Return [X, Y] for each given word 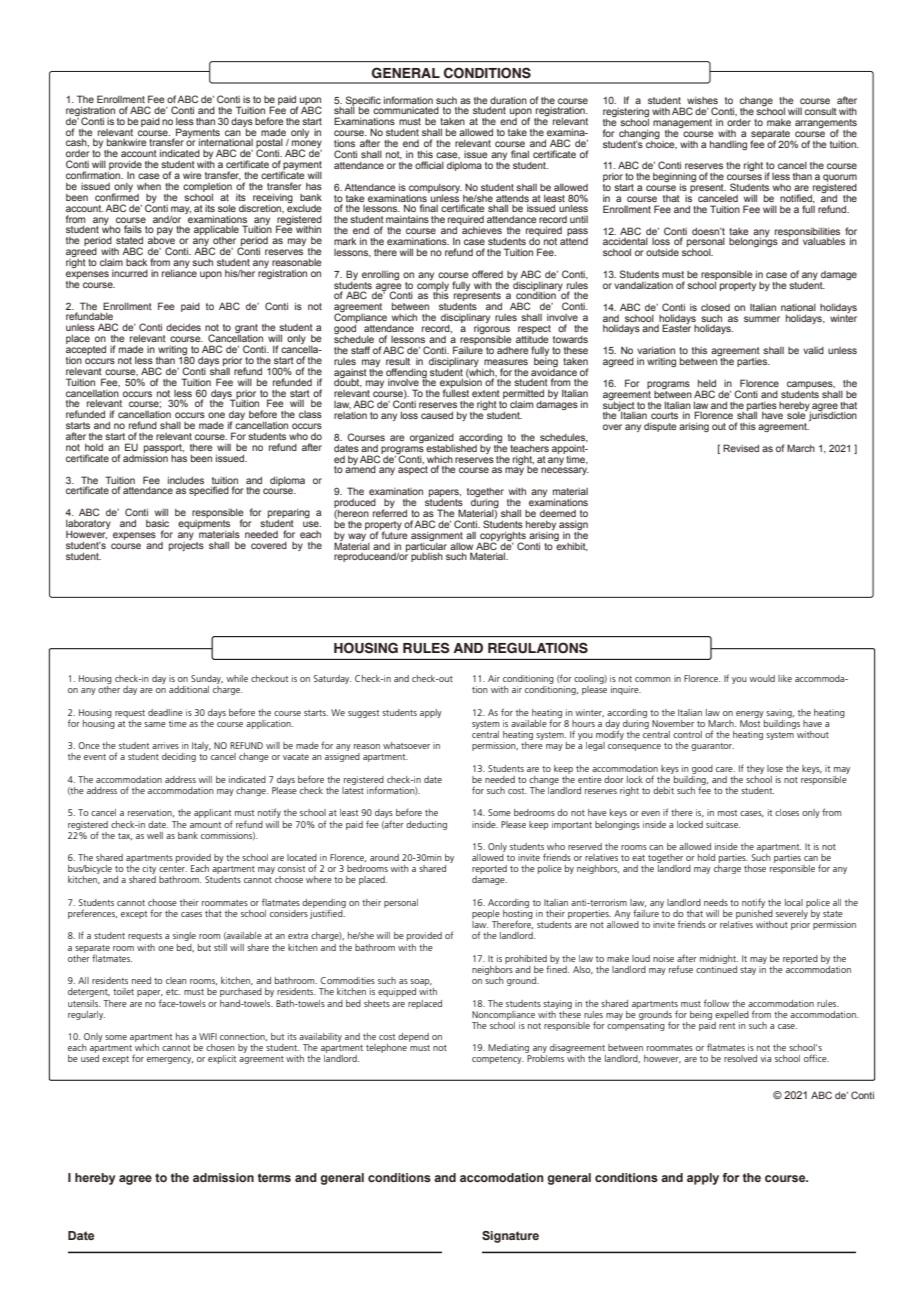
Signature [510, 1237]
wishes [702, 100]
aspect [413, 470]
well [155, 835]
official [429, 165]
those [755, 868]
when [149, 186]
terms [274, 1177]
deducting [426, 825]
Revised [741, 448]
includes [186, 480]
